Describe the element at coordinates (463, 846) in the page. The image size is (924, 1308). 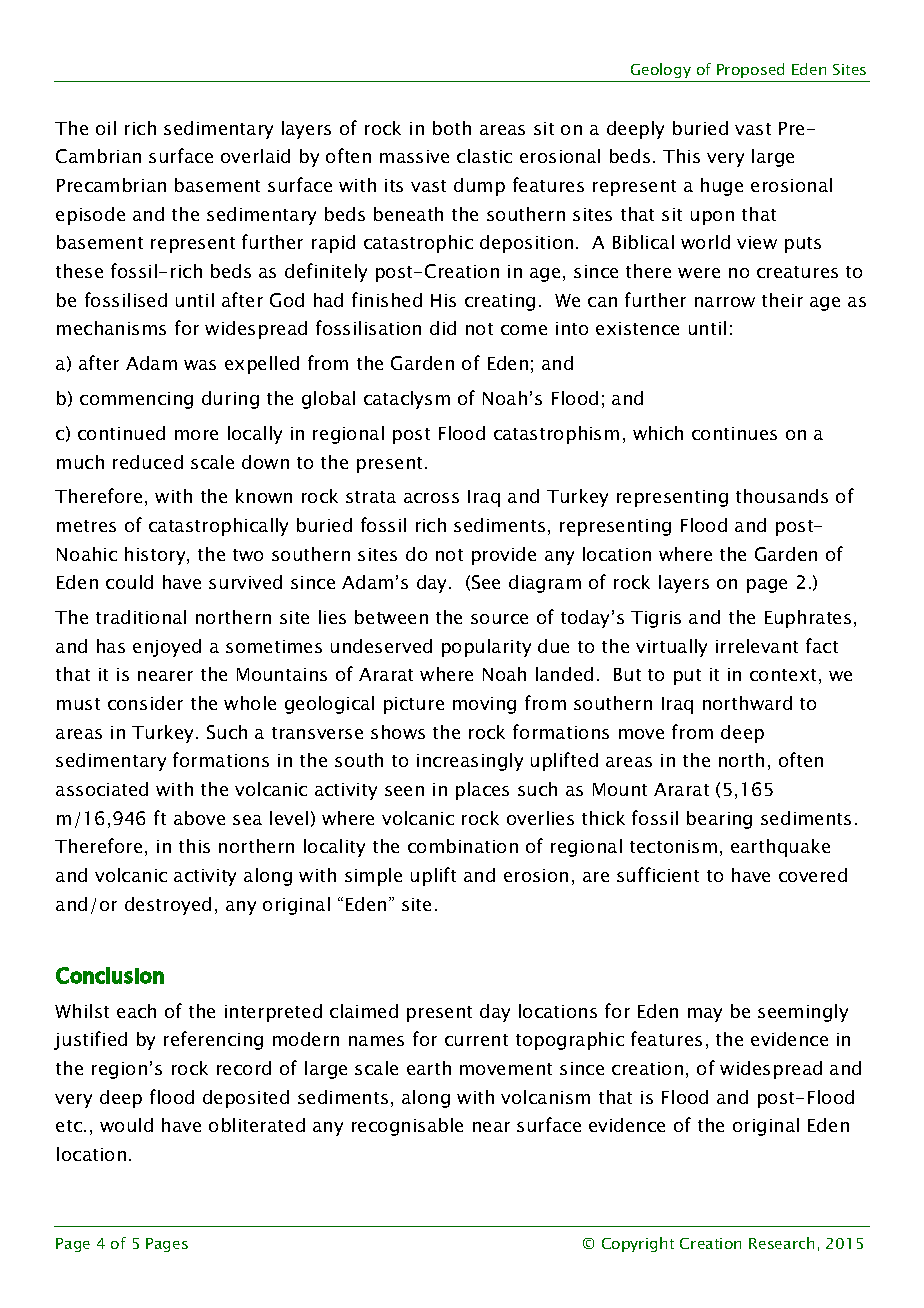
I see `combination` at that location.
